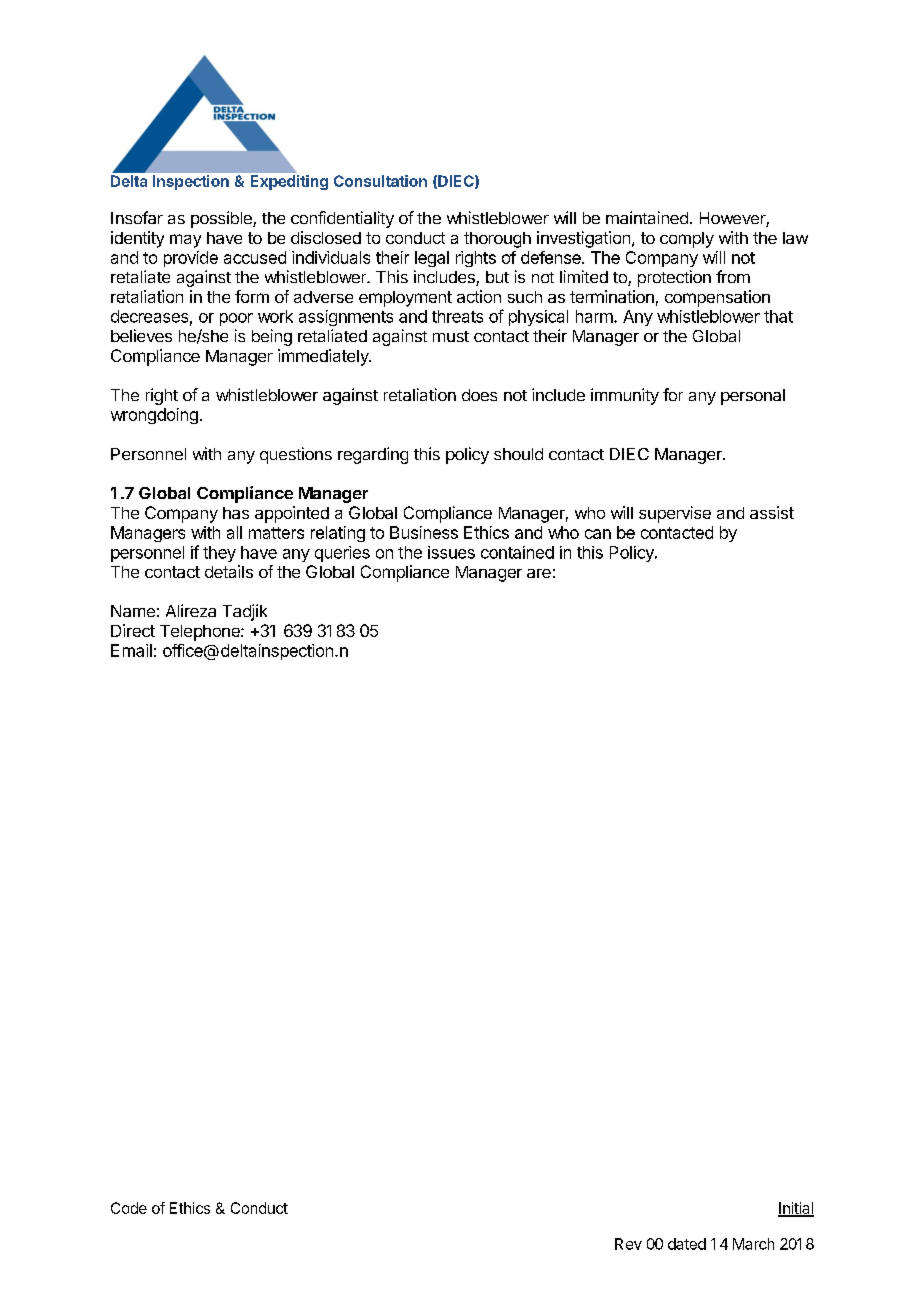 The image size is (924, 1308). What do you see at coordinates (675, 514) in the image?
I see `supervise` at bounding box center [675, 514].
